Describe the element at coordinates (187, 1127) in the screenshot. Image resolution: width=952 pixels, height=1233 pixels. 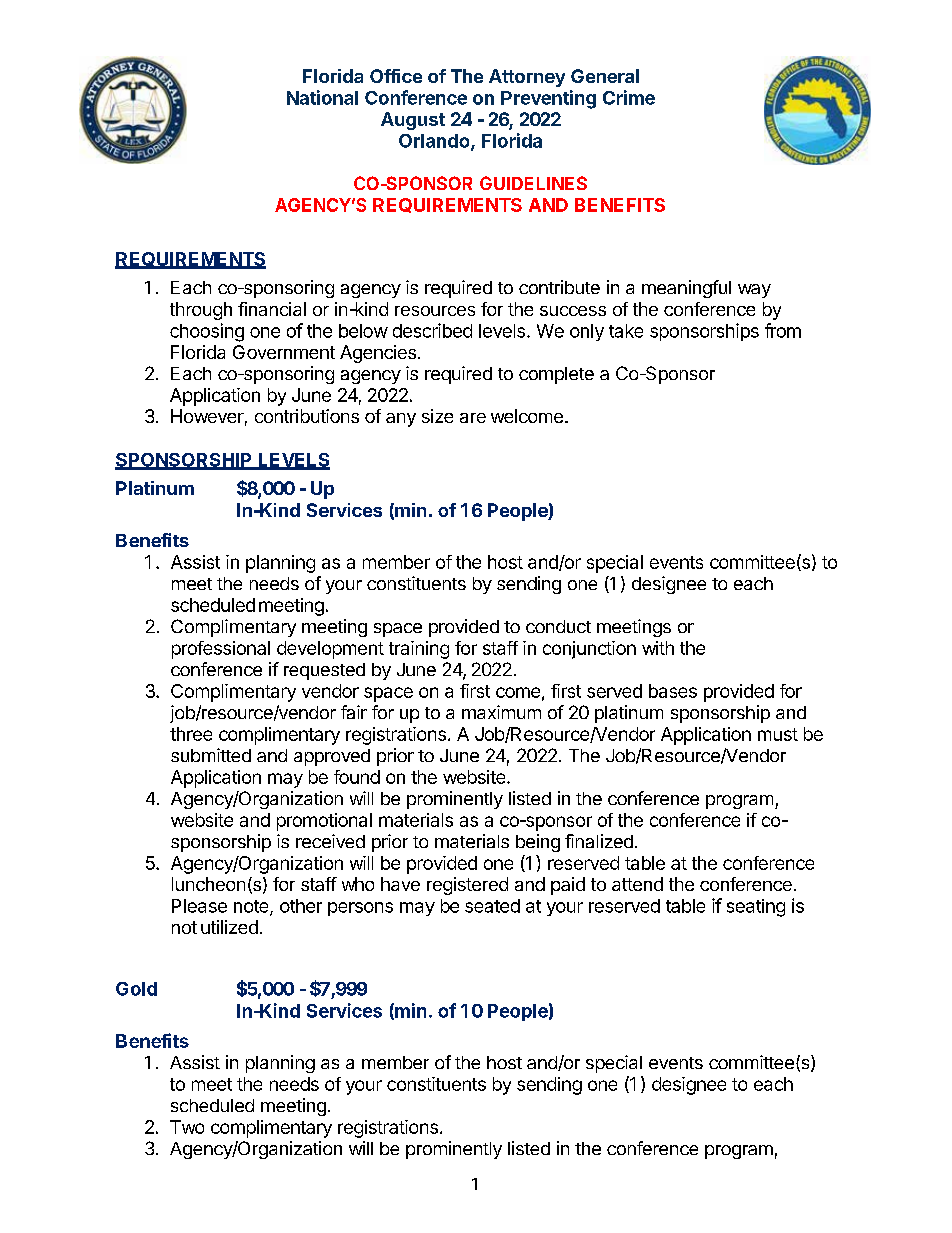
I see `Two` at that location.
